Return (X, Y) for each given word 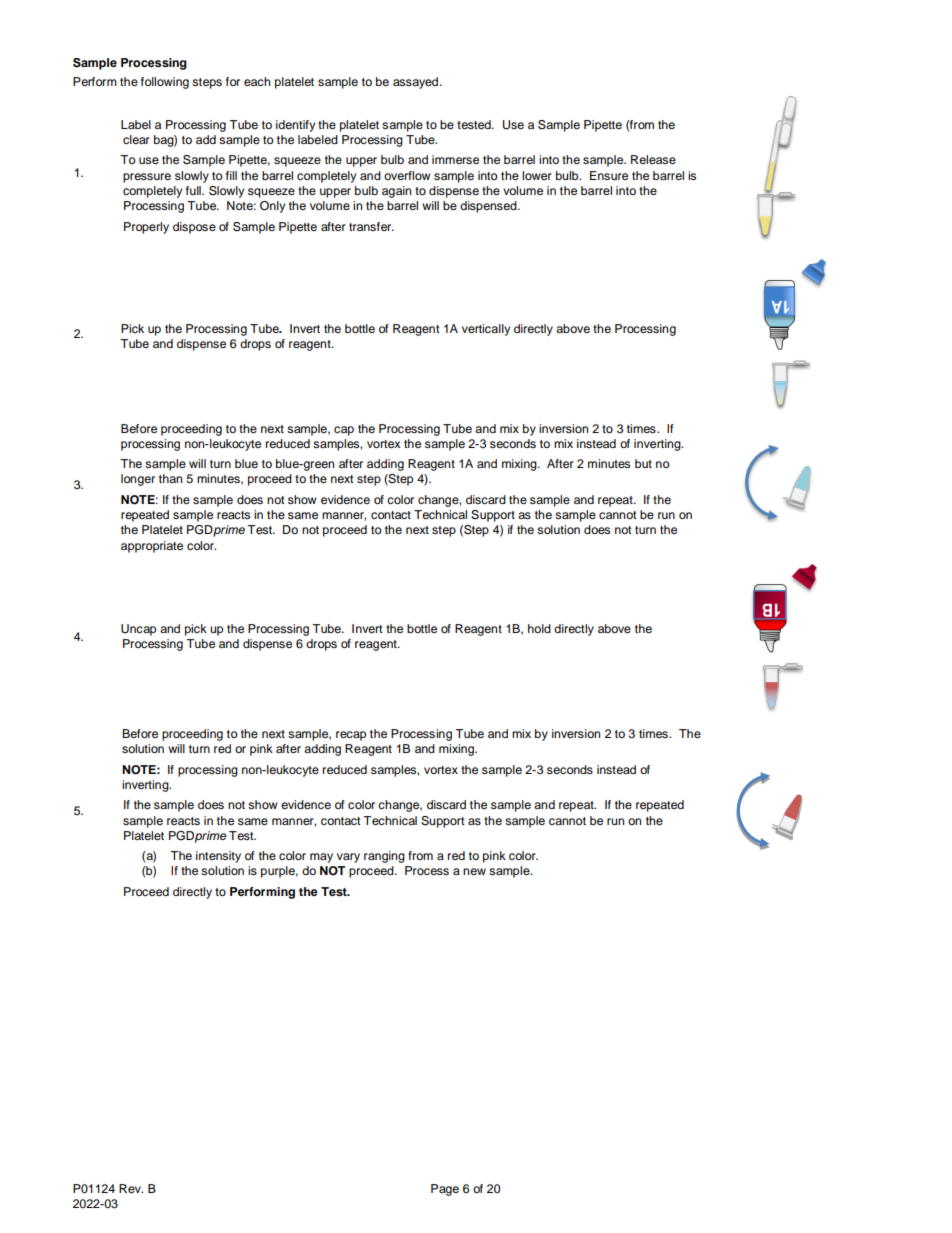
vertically (486, 330)
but (643, 463)
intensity (218, 857)
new (474, 871)
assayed (417, 83)
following (165, 83)
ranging (384, 857)
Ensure (609, 175)
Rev (131, 1188)
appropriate (152, 547)
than (170, 478)
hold (539, 628)
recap (351, 736)
